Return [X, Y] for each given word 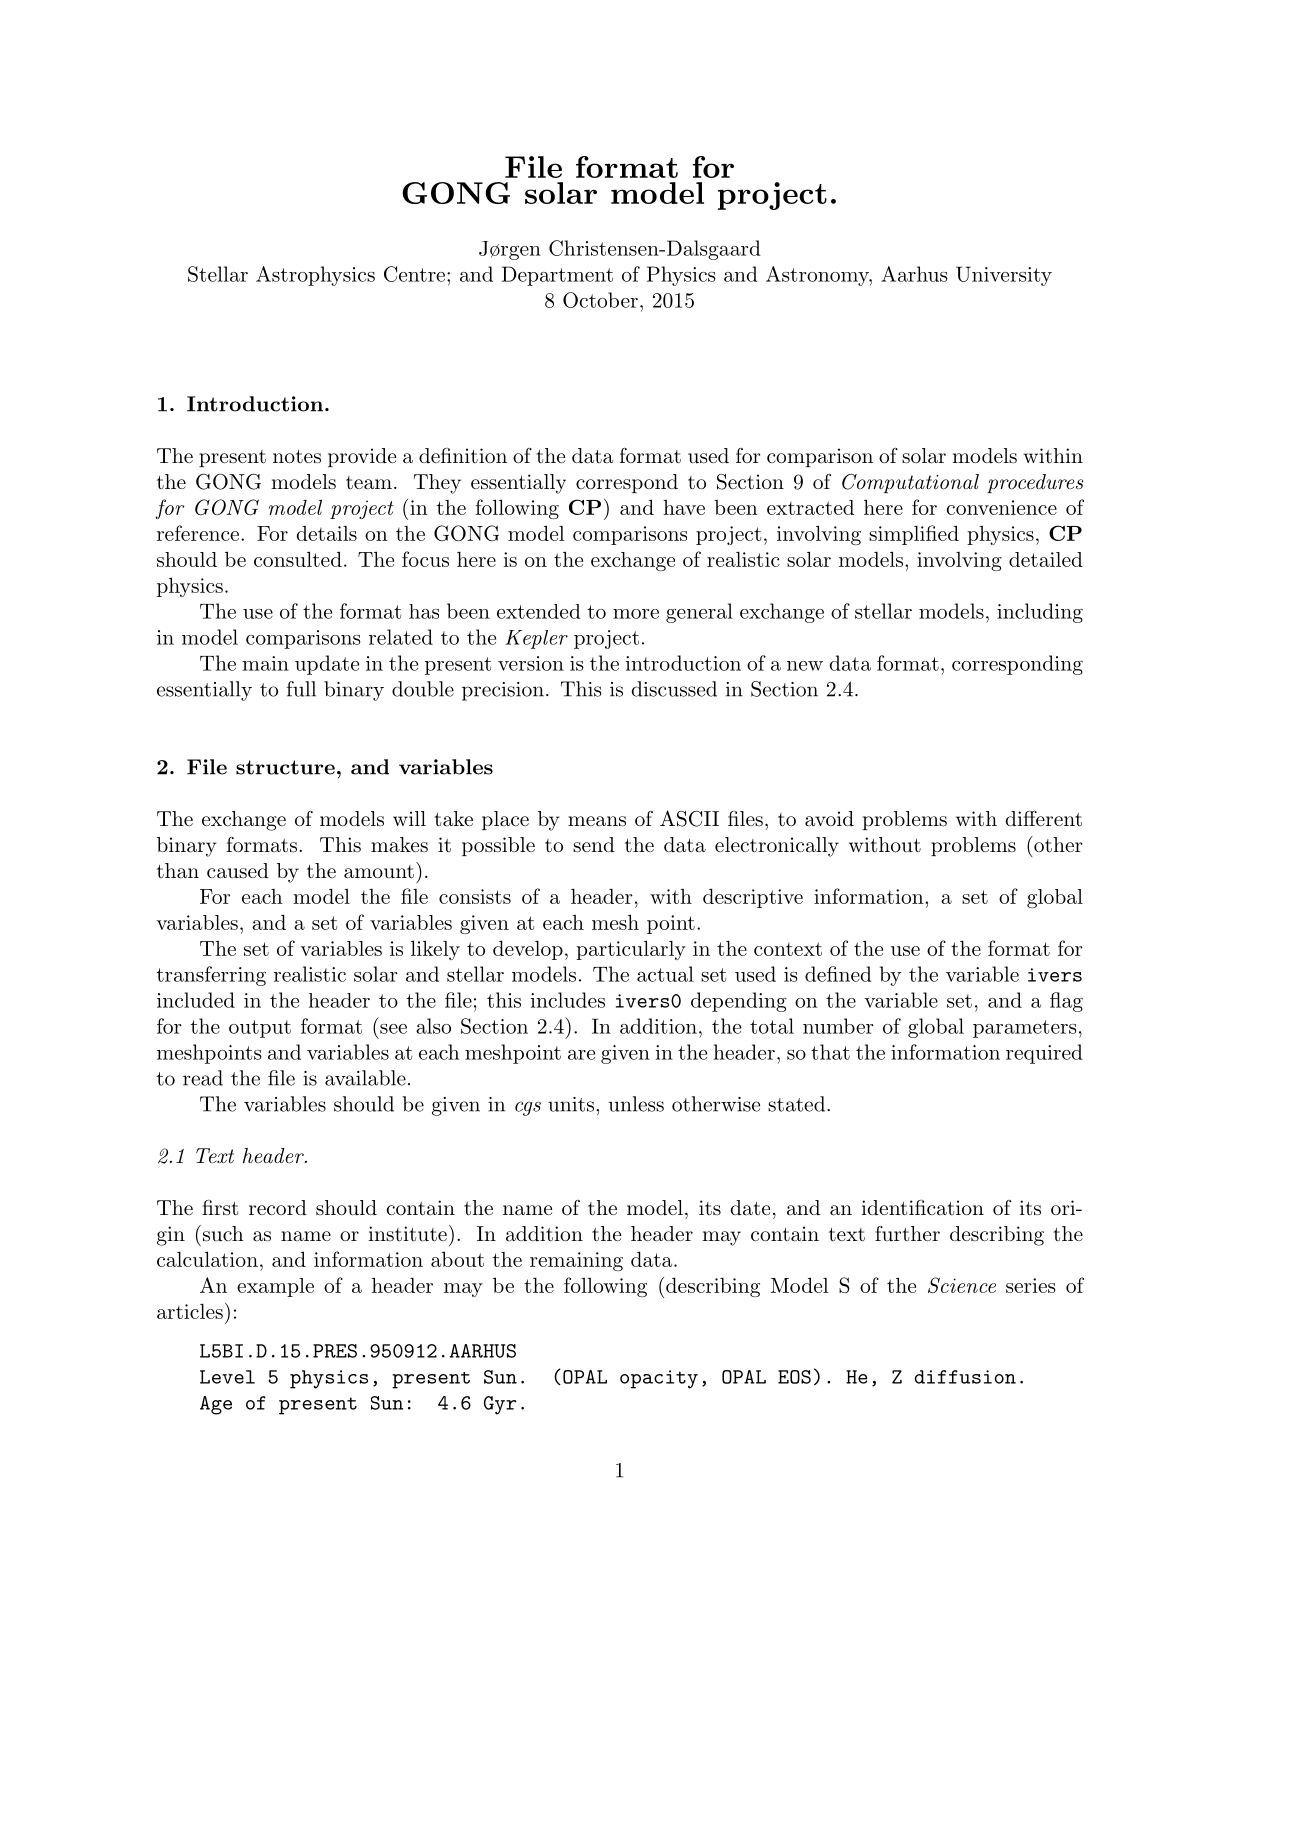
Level [227, 1377]
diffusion [965, 1377]
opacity [659, 1379]
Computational [910, 483]
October [600, 300]
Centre [414, 274]
